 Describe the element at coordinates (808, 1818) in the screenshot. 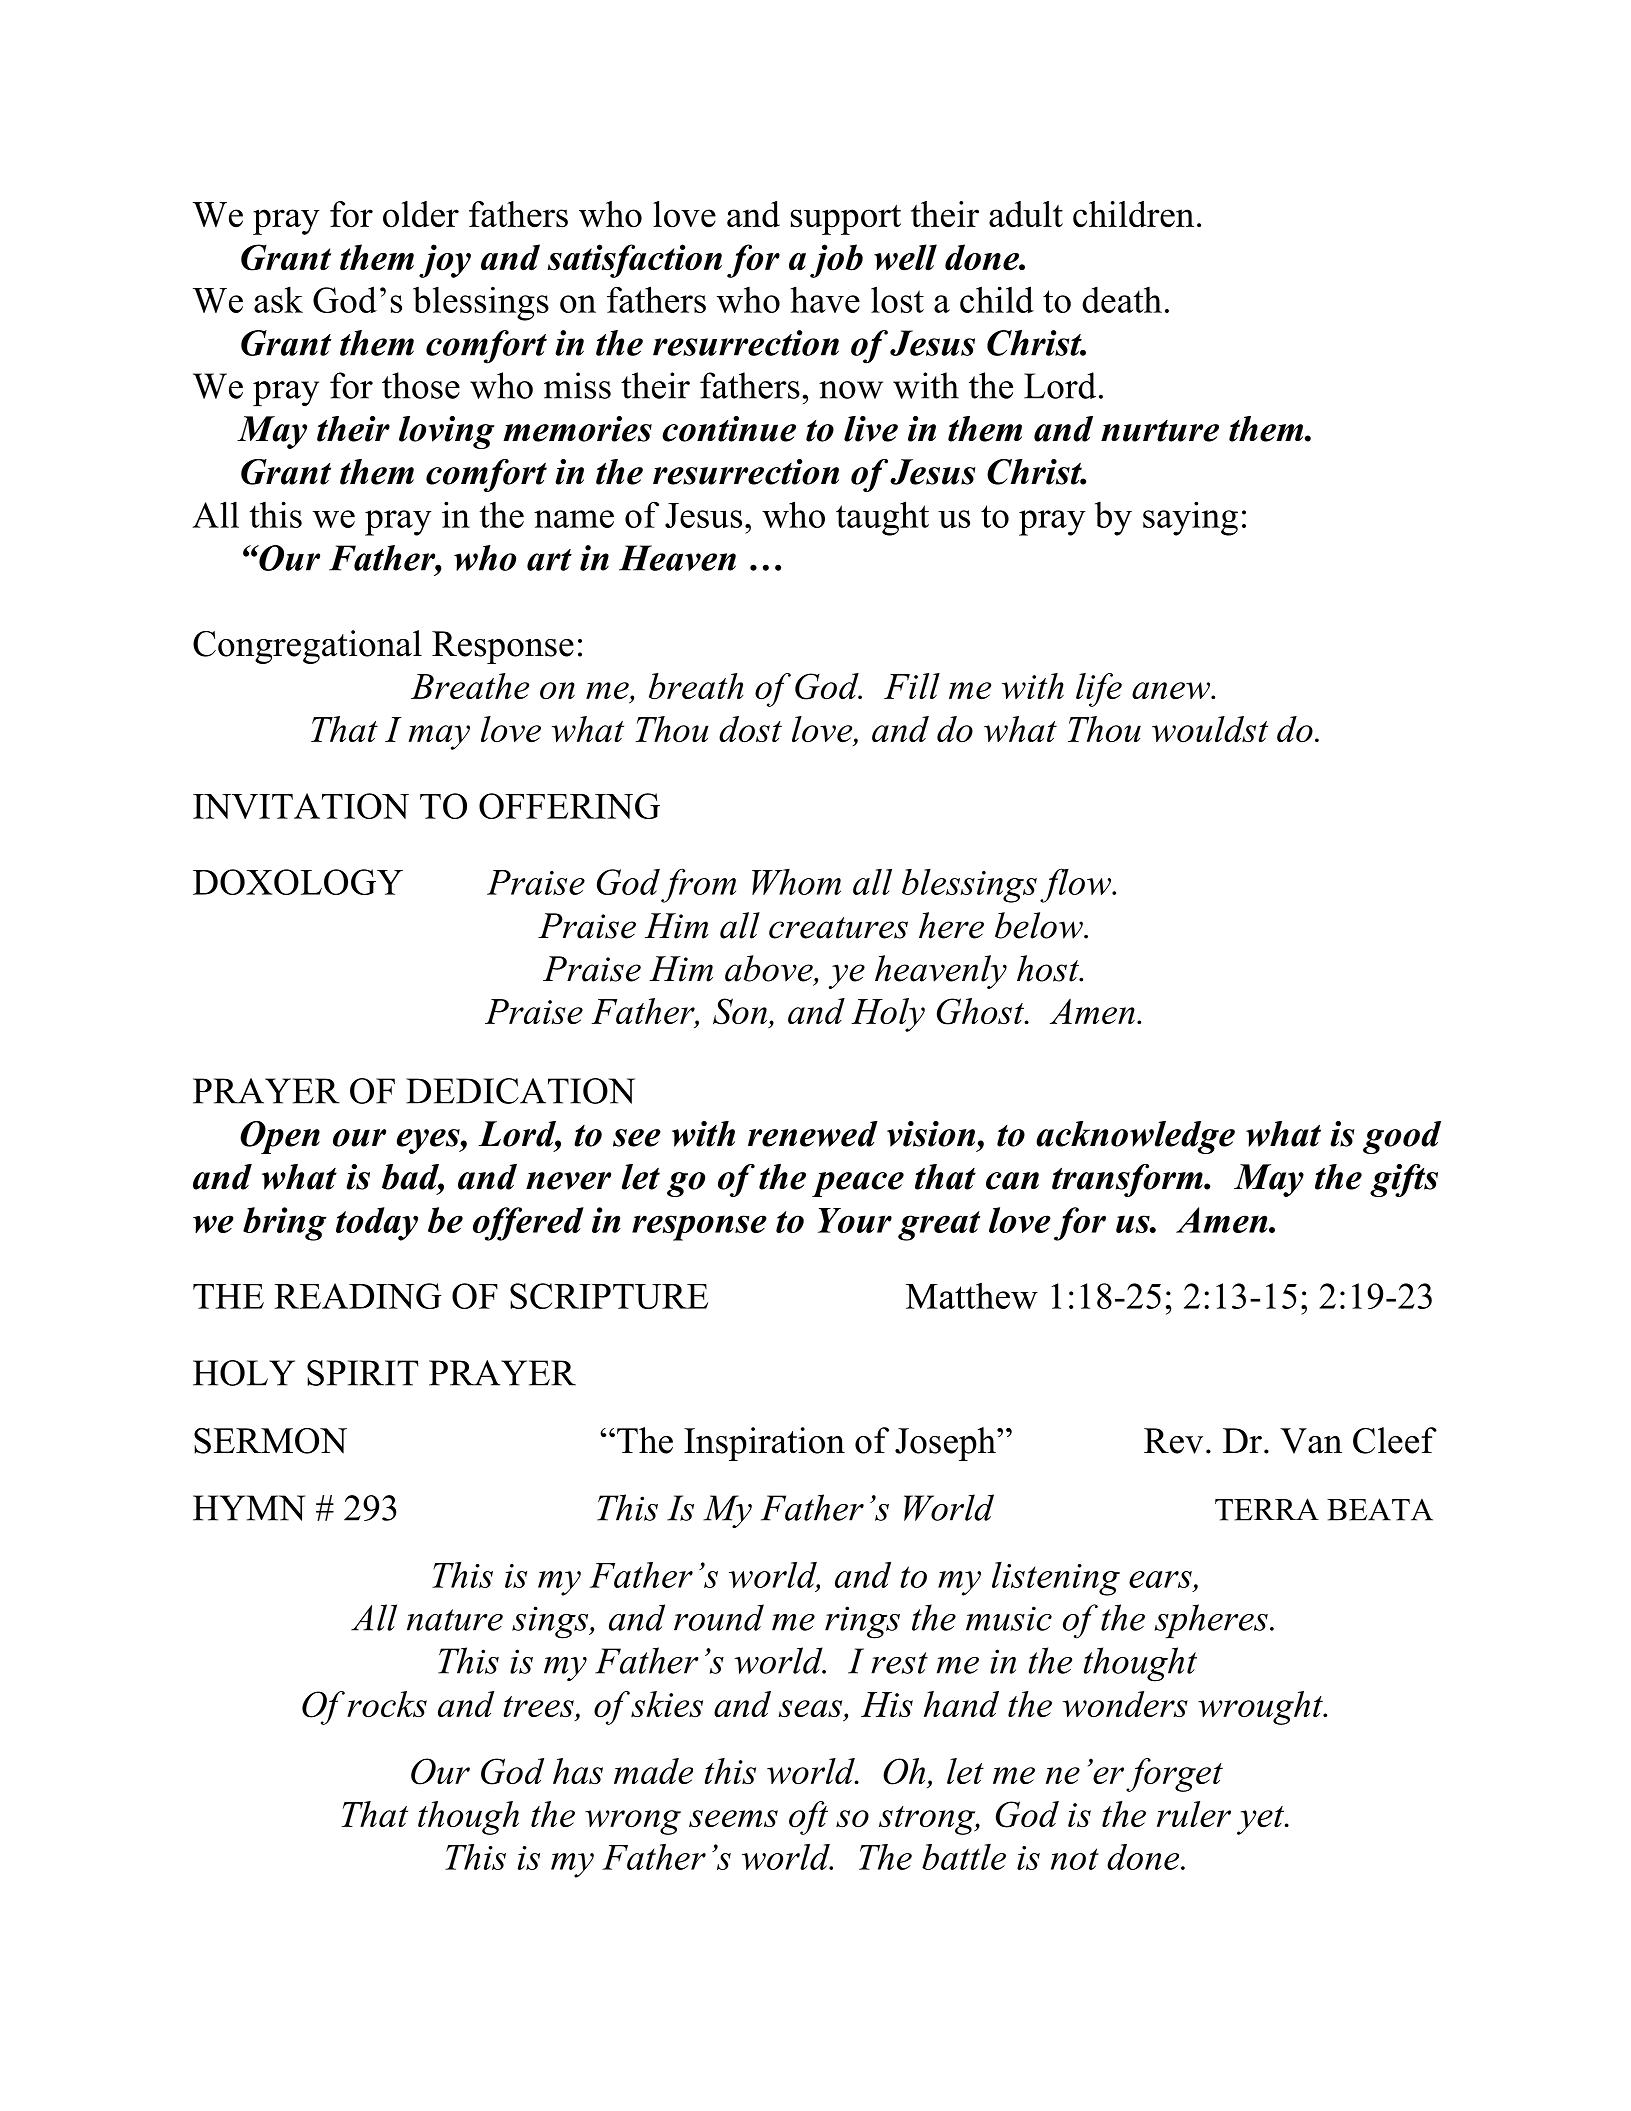

I see `oft` at that location.
